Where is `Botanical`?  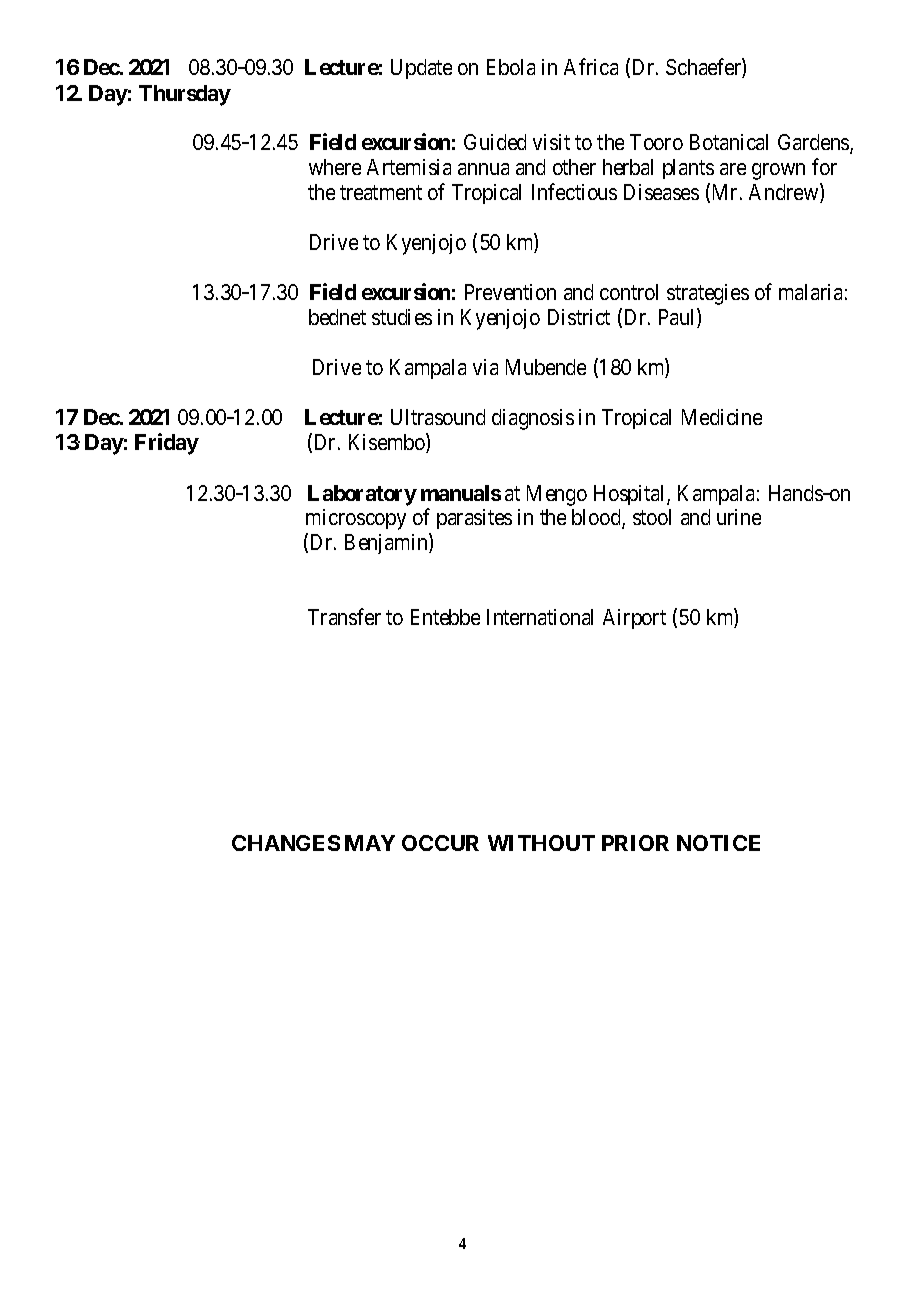
Botanical is located at coordinates (729, 142).
